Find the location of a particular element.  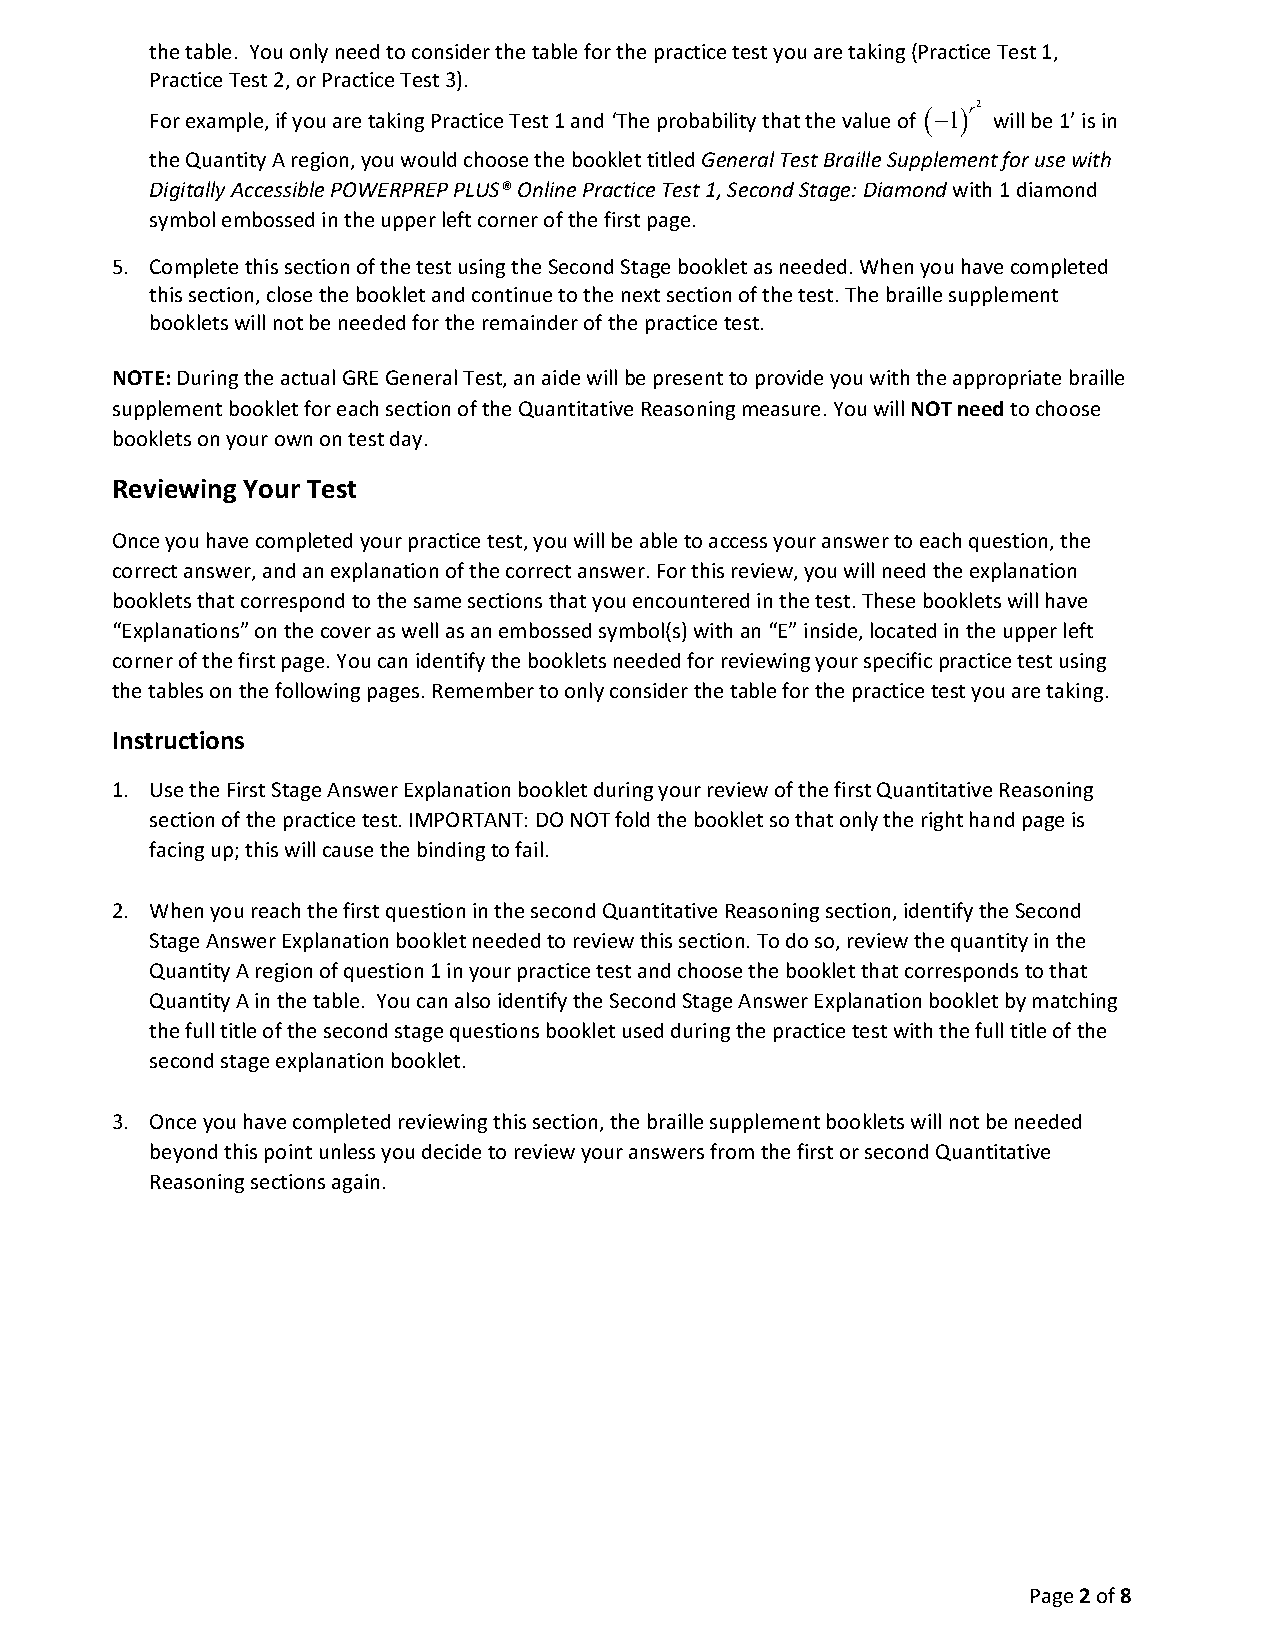

actual is located at coordinates (308, 377).
